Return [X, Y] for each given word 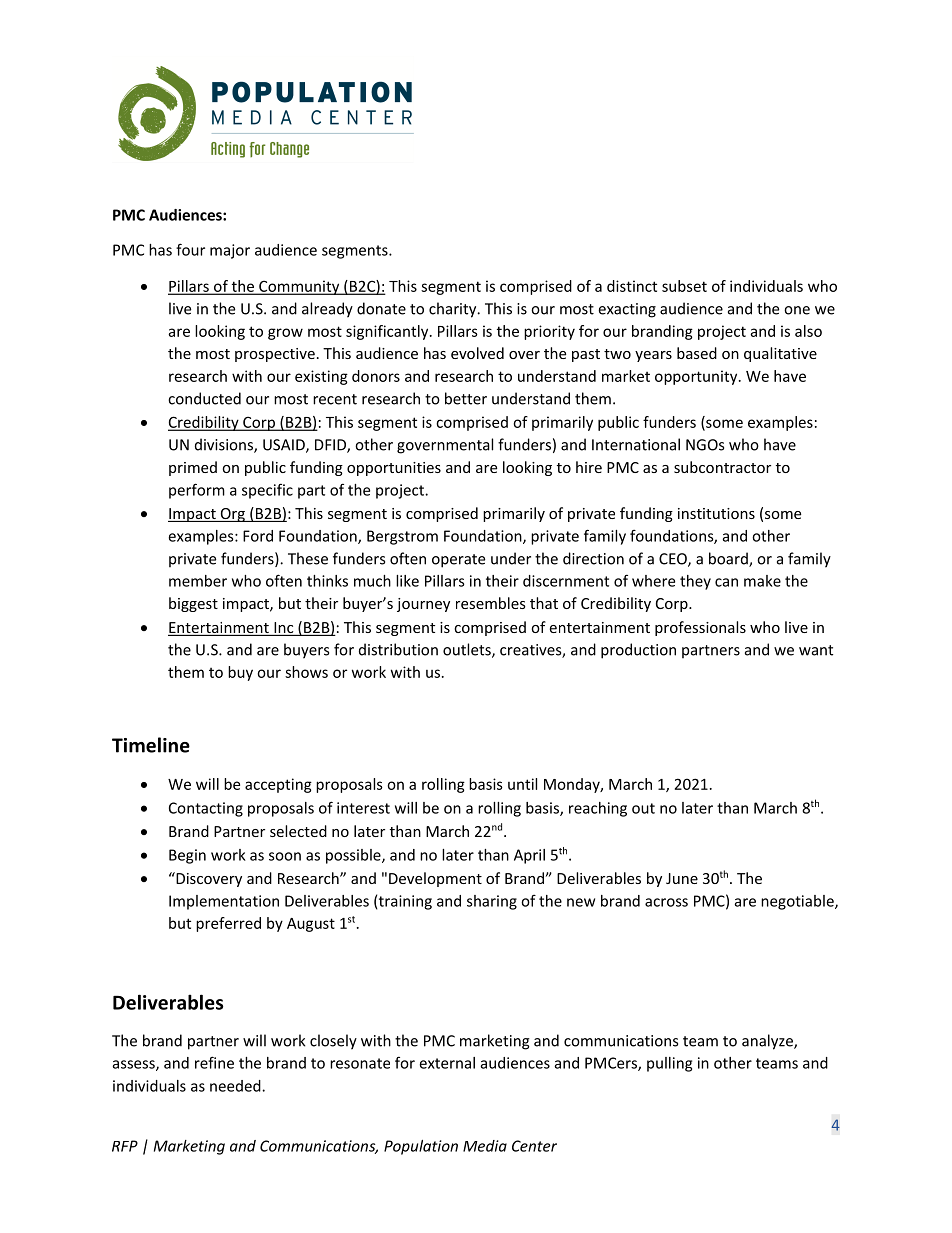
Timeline [151, 745]
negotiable [798, 902]
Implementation [224, 902]
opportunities [394, 469]
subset [684, 286]
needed [236, 1086]
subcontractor [722, 467]
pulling [669, 1064]
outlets [468, 650]
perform [197, 491]
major [230, 251]
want [816, 650]
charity [454, 310]
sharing [492, 902]
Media [485, 1146]
